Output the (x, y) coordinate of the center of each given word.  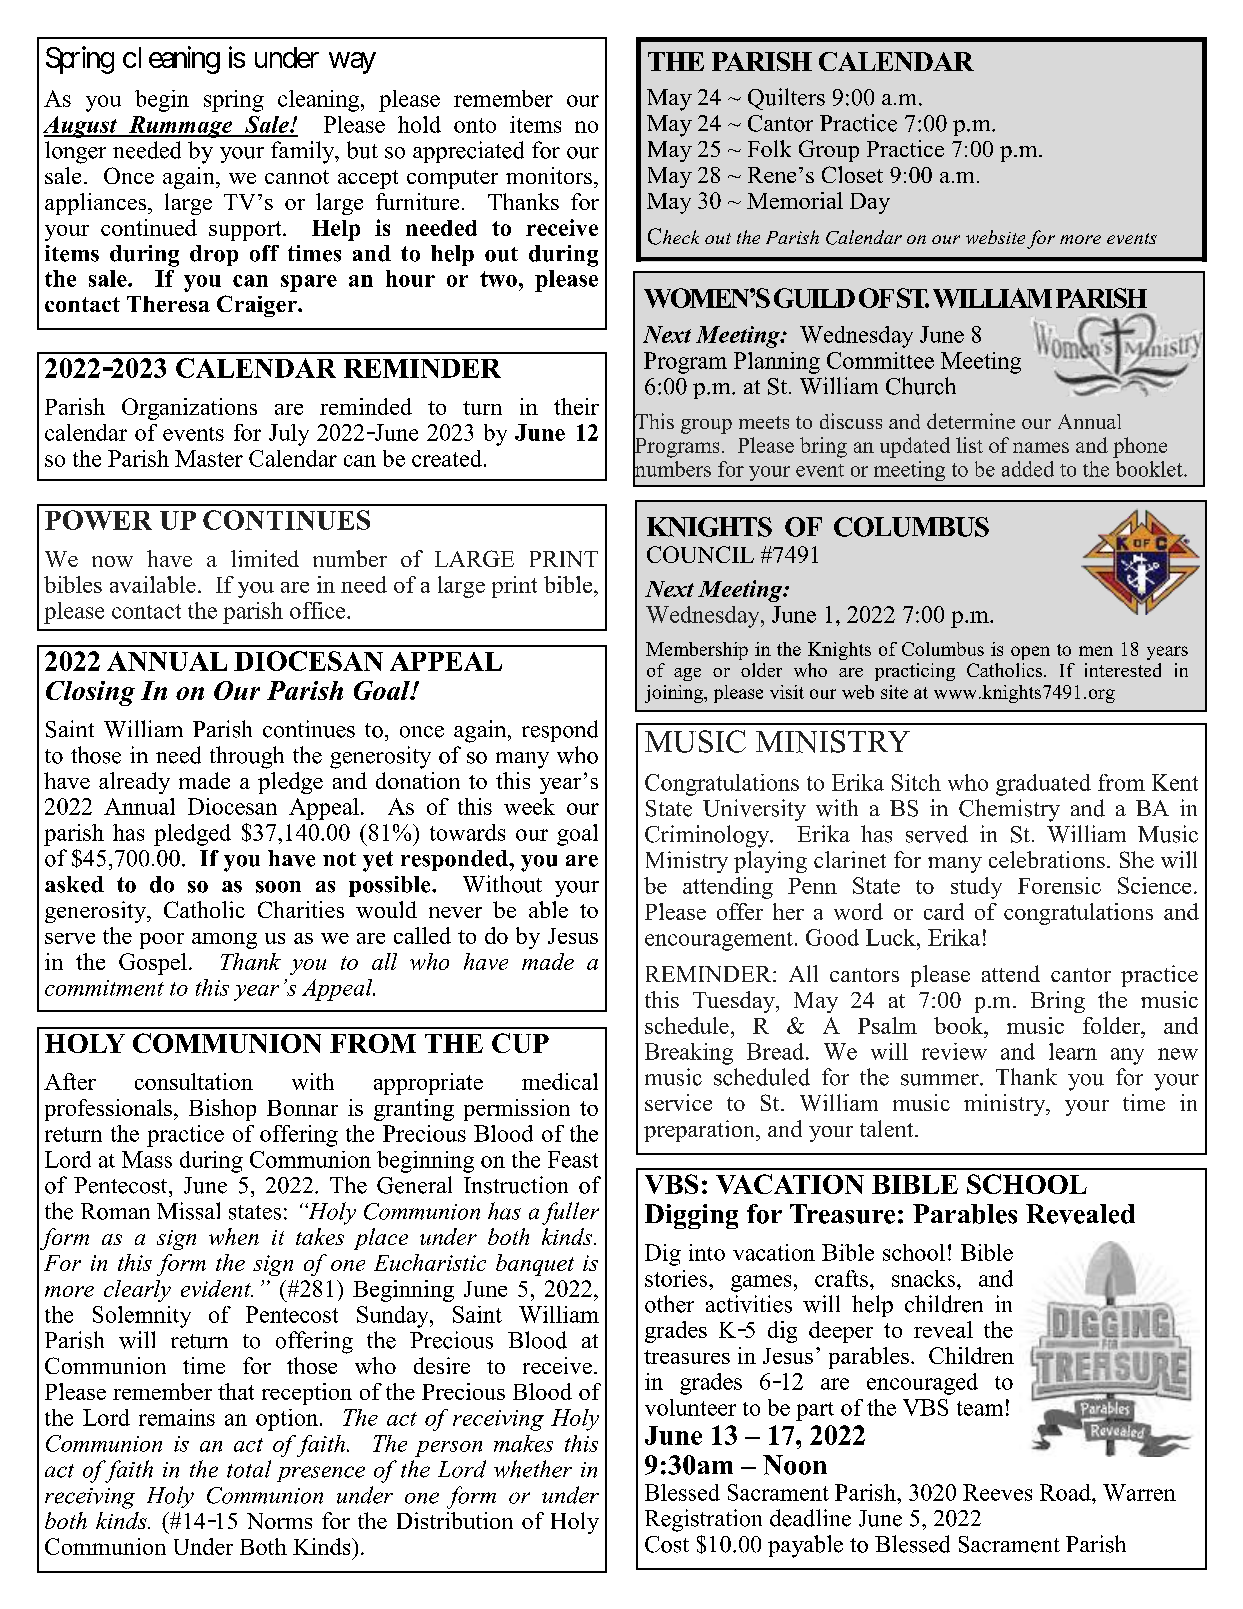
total (249, 1469)
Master (209, 458)
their (576, 406)
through (247, 757)
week (529, 806)
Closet (852, 174)
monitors (549, 175)
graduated (1043, 785)
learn (1073, 1051)
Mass (147, 1159)
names (1041, 447)
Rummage (180, 127)
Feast (573, 1159)
